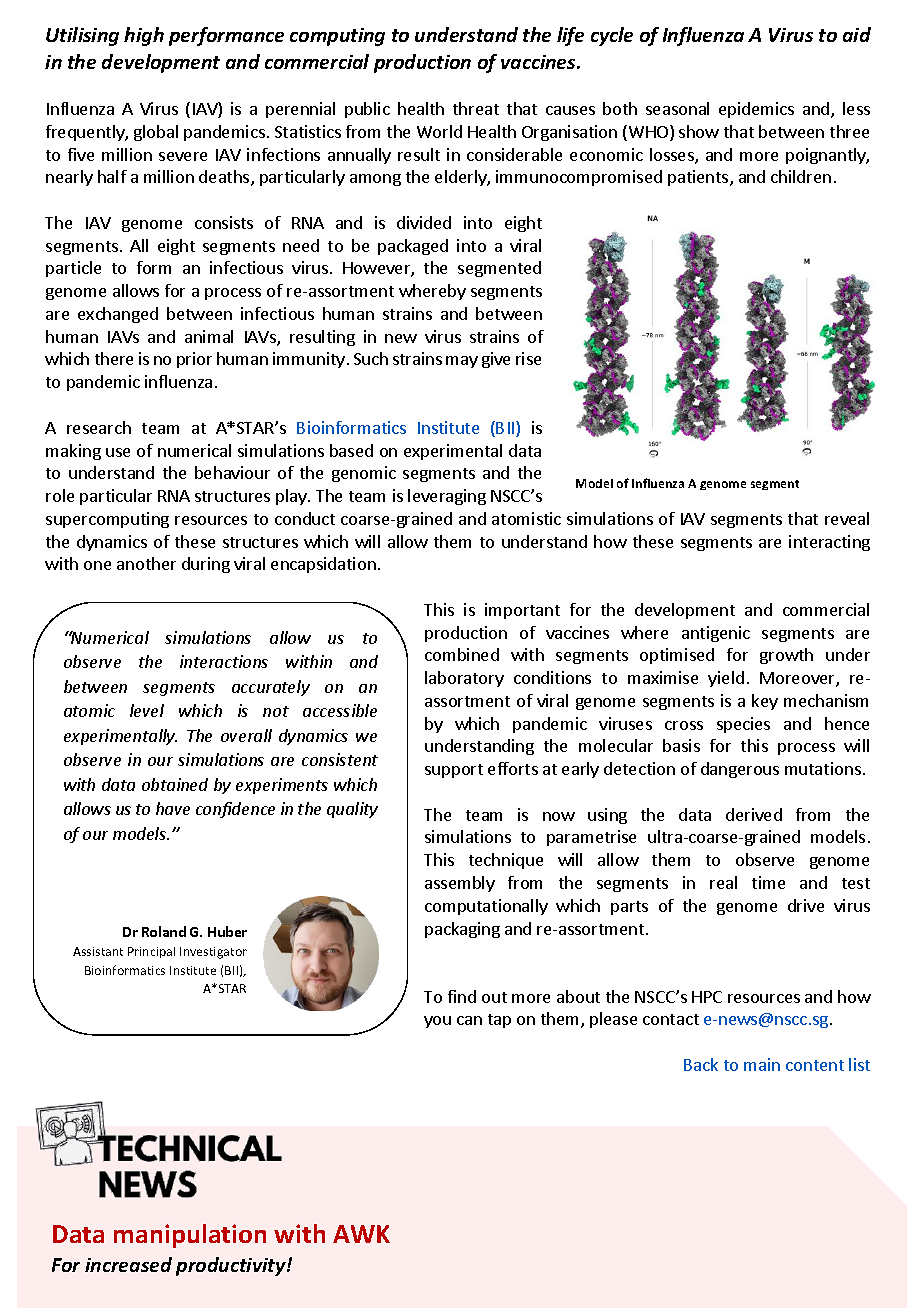  What do you see at coordinates (847, 518) in the screenshot?
I see `reveal` at bounding box center [847, 518].
